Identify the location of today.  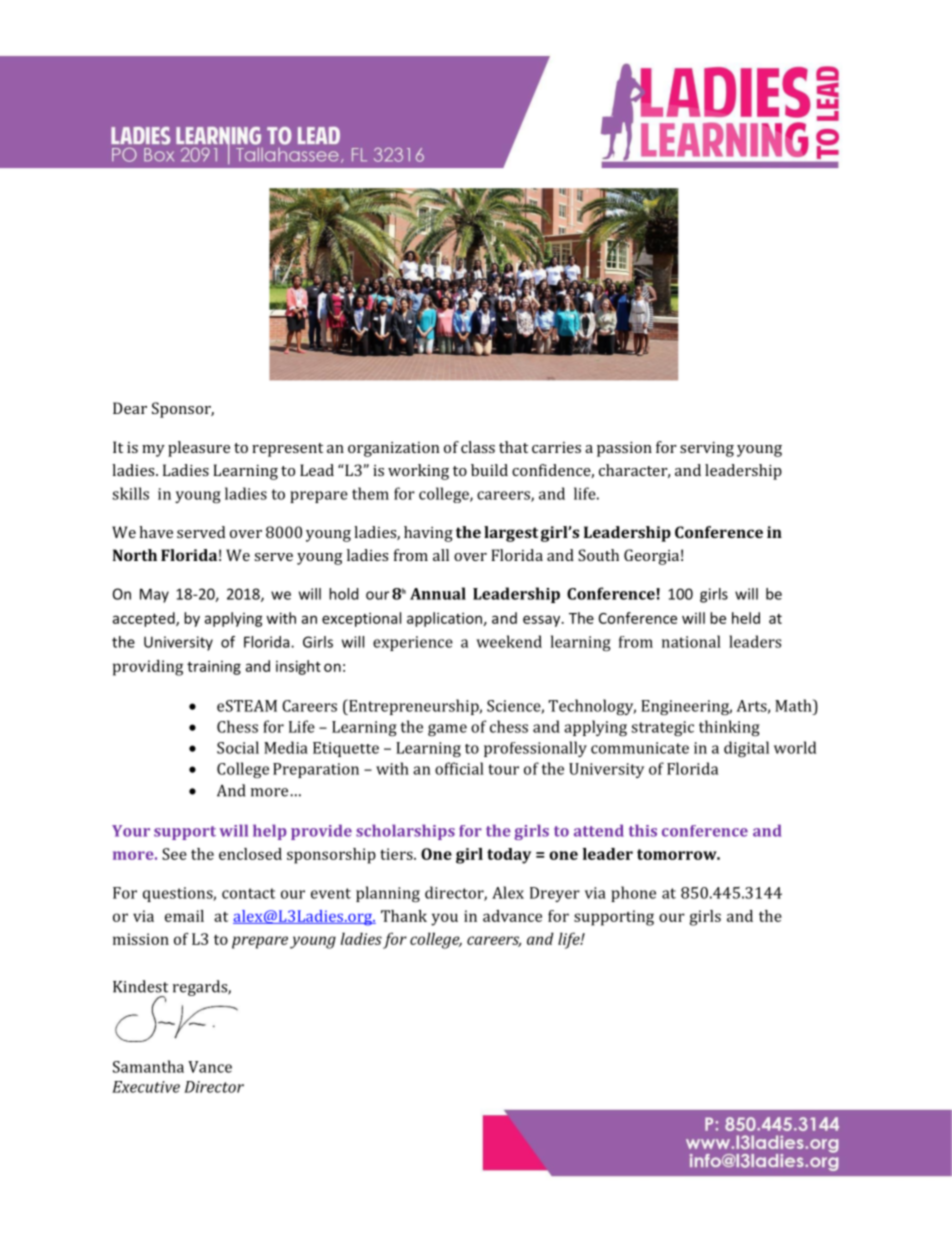
(509, 856).
